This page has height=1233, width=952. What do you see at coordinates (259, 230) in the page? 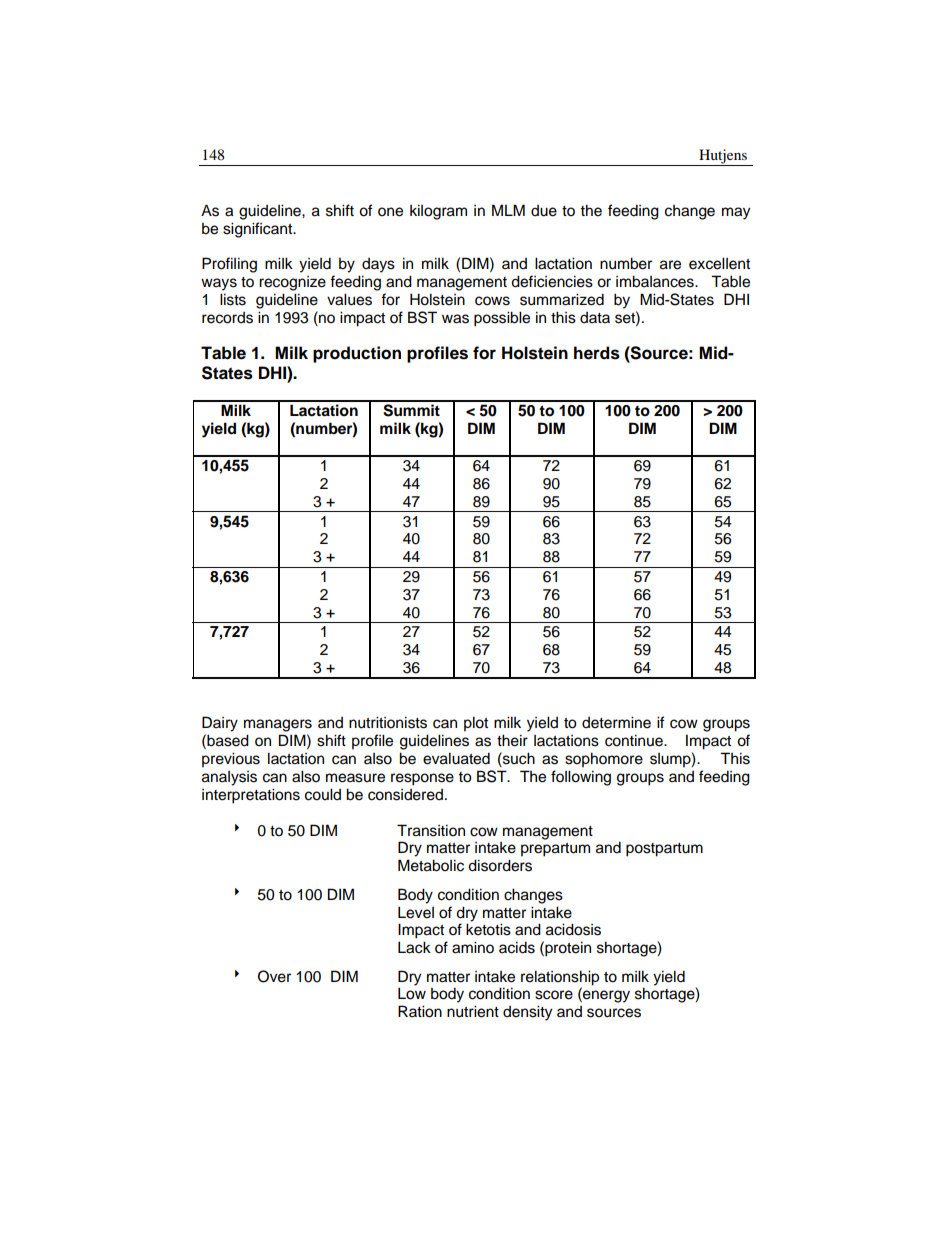
I see `significant` at bounding box center [259, 230].
